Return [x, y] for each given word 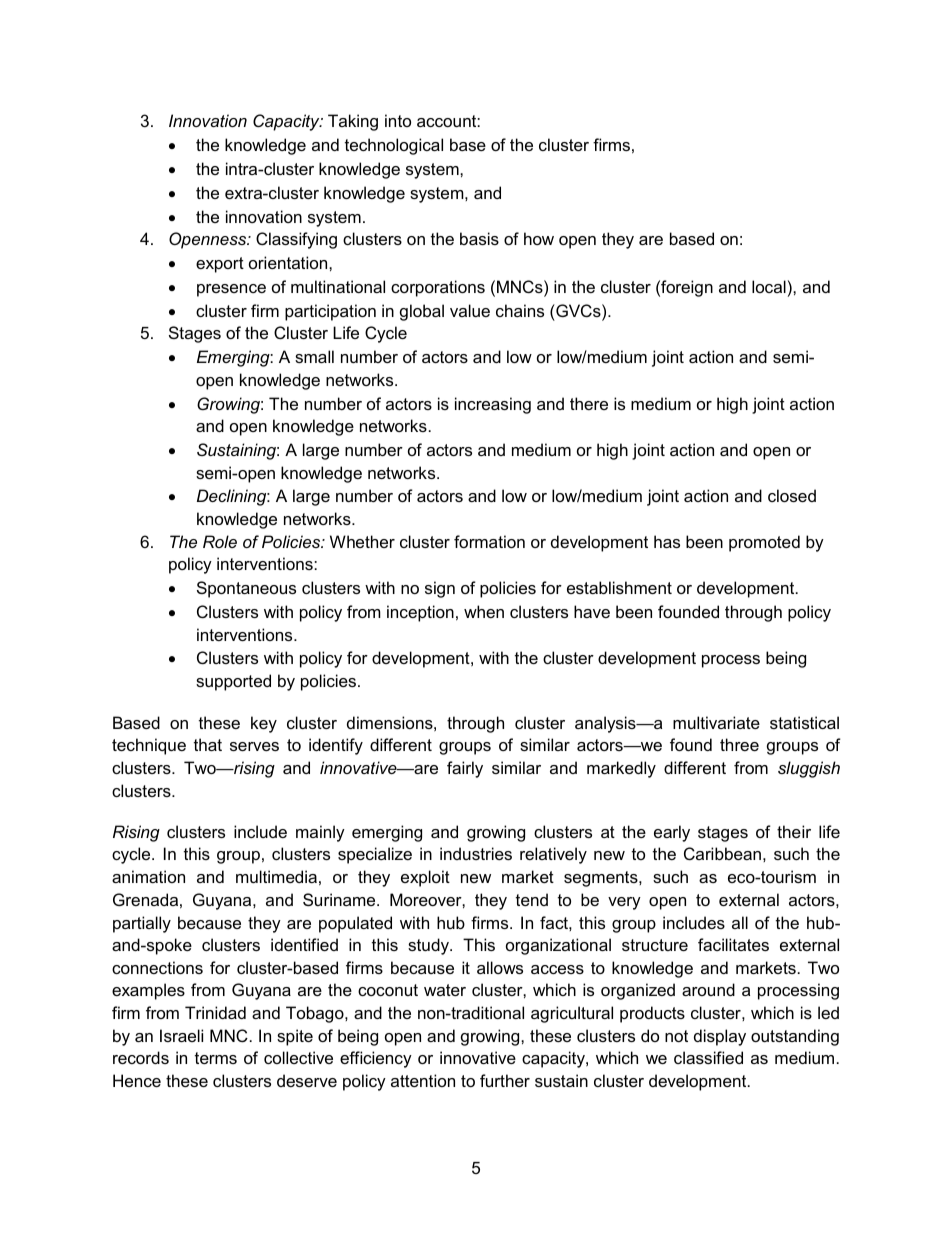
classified [708, 1057]
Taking [353, 122]
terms [216, 1058]
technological [394, 146]
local [769, 286]
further [505, 1080]
